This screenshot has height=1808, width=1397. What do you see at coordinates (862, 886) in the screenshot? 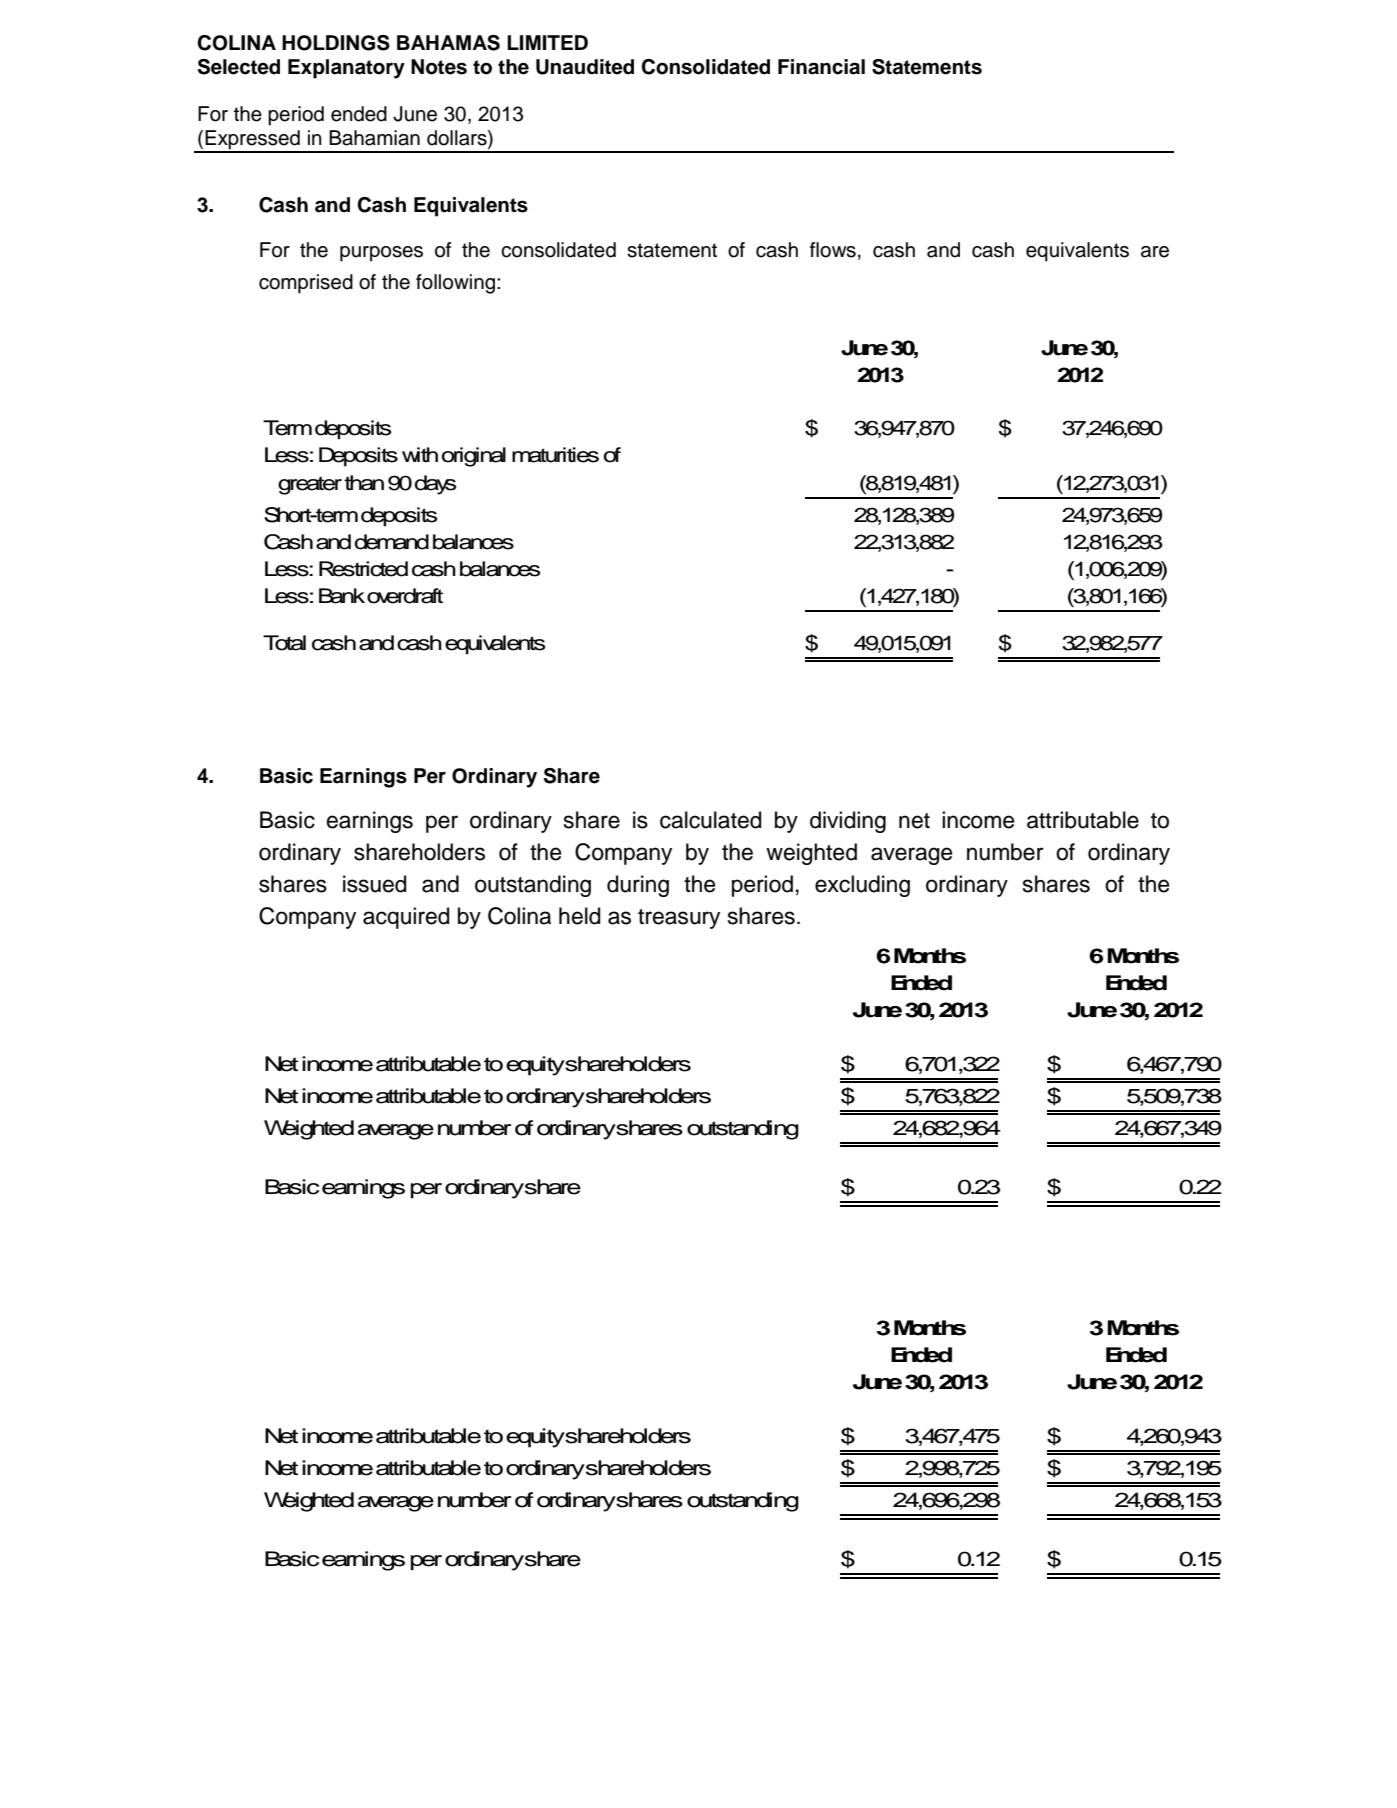
I see `excluding` at bounding box center [862, 886].
